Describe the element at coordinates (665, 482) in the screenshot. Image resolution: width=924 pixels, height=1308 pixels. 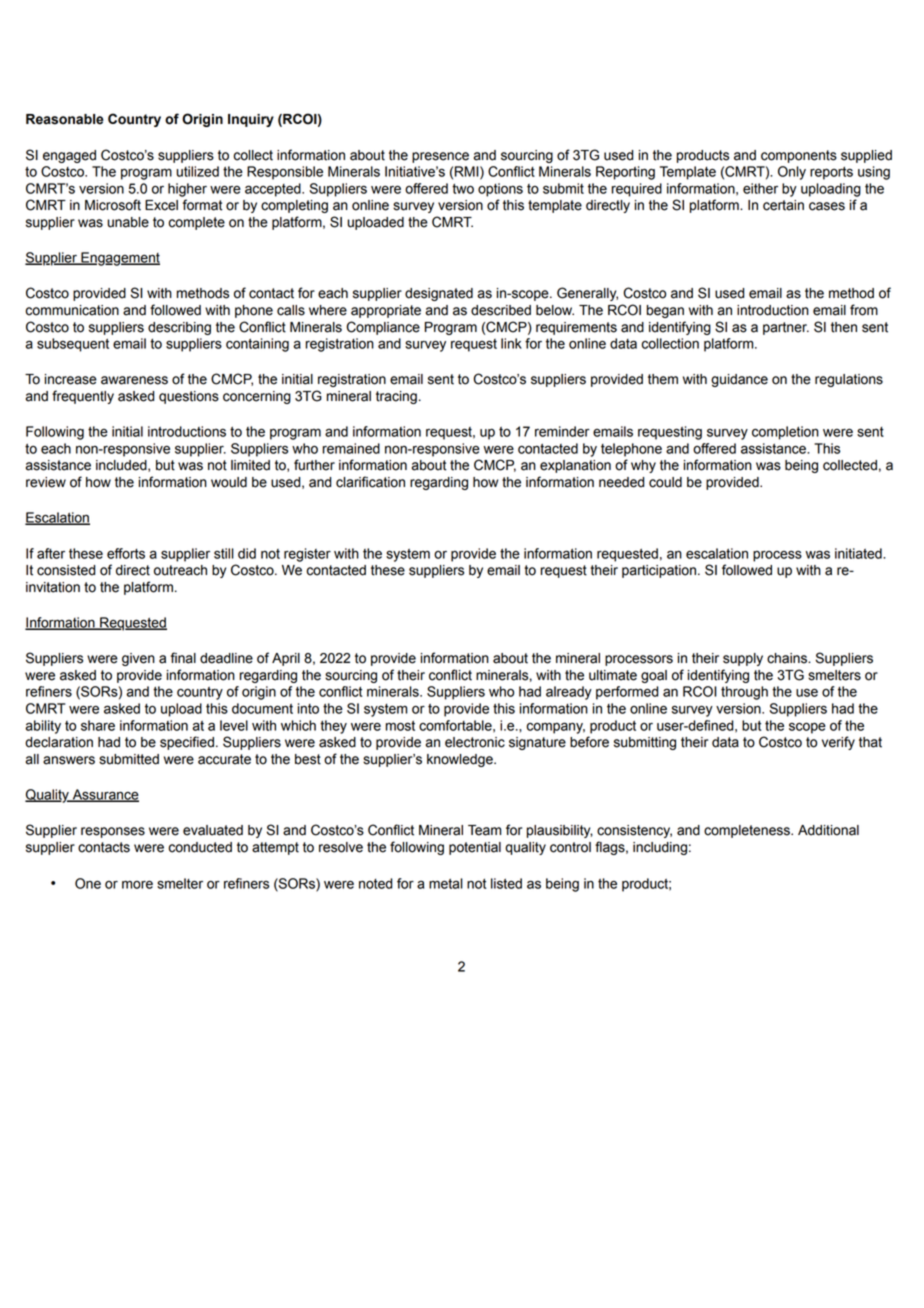
I see `could` at that location.
